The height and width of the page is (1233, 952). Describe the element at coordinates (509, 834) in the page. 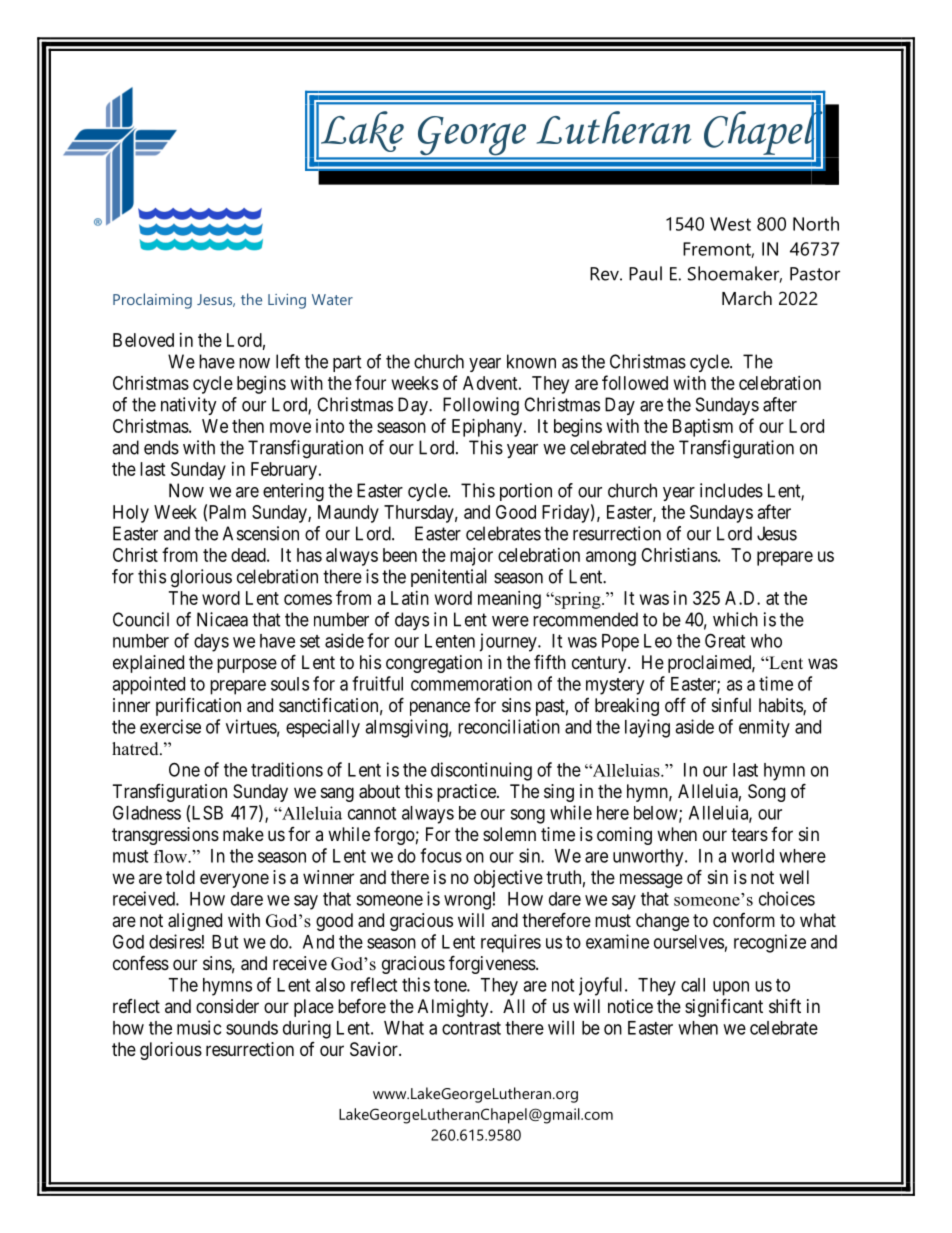

I see `solemn` at that location.
